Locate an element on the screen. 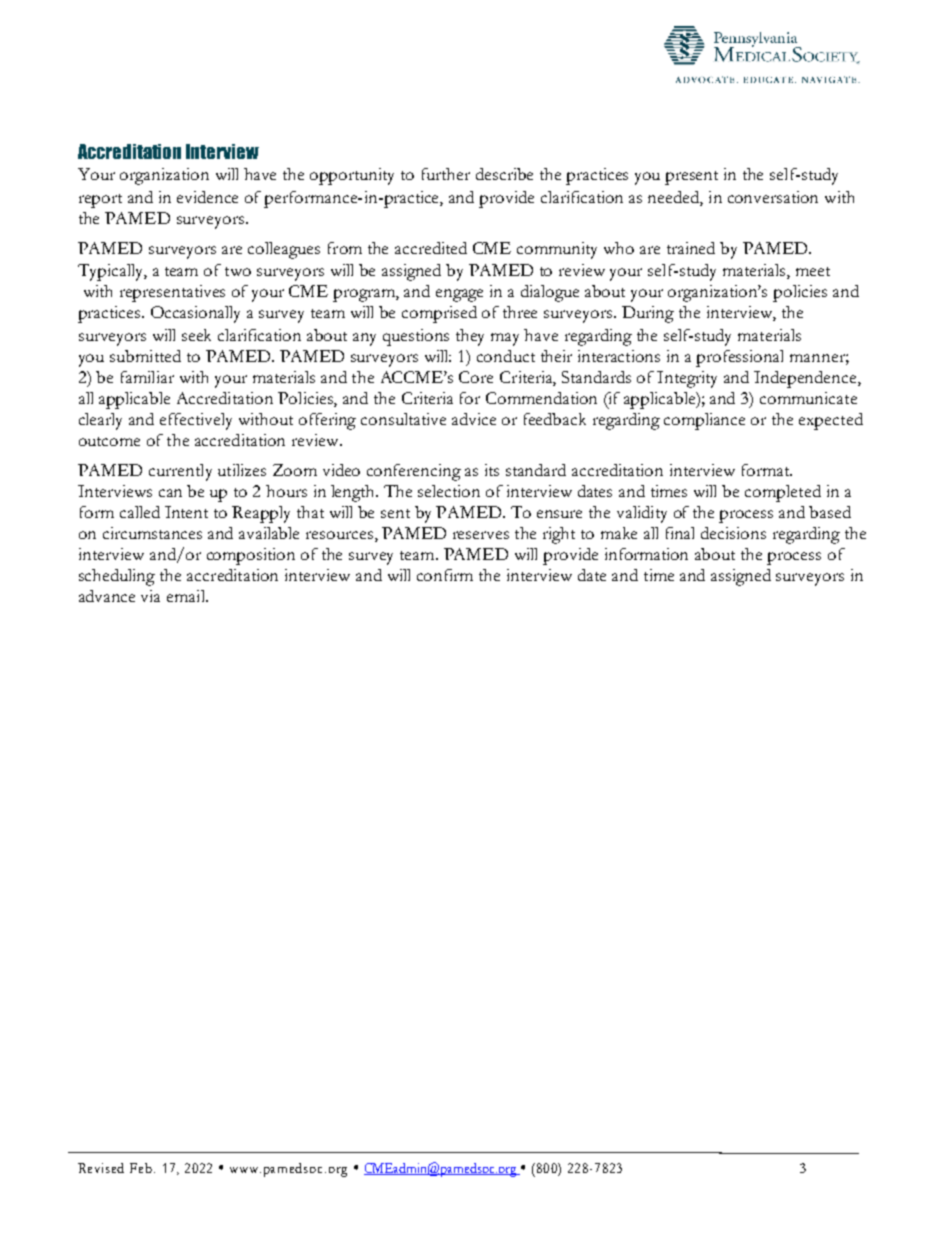 The width and height of the screenshot is (952, 1233). conversation is located at coordinates (773, 197).
